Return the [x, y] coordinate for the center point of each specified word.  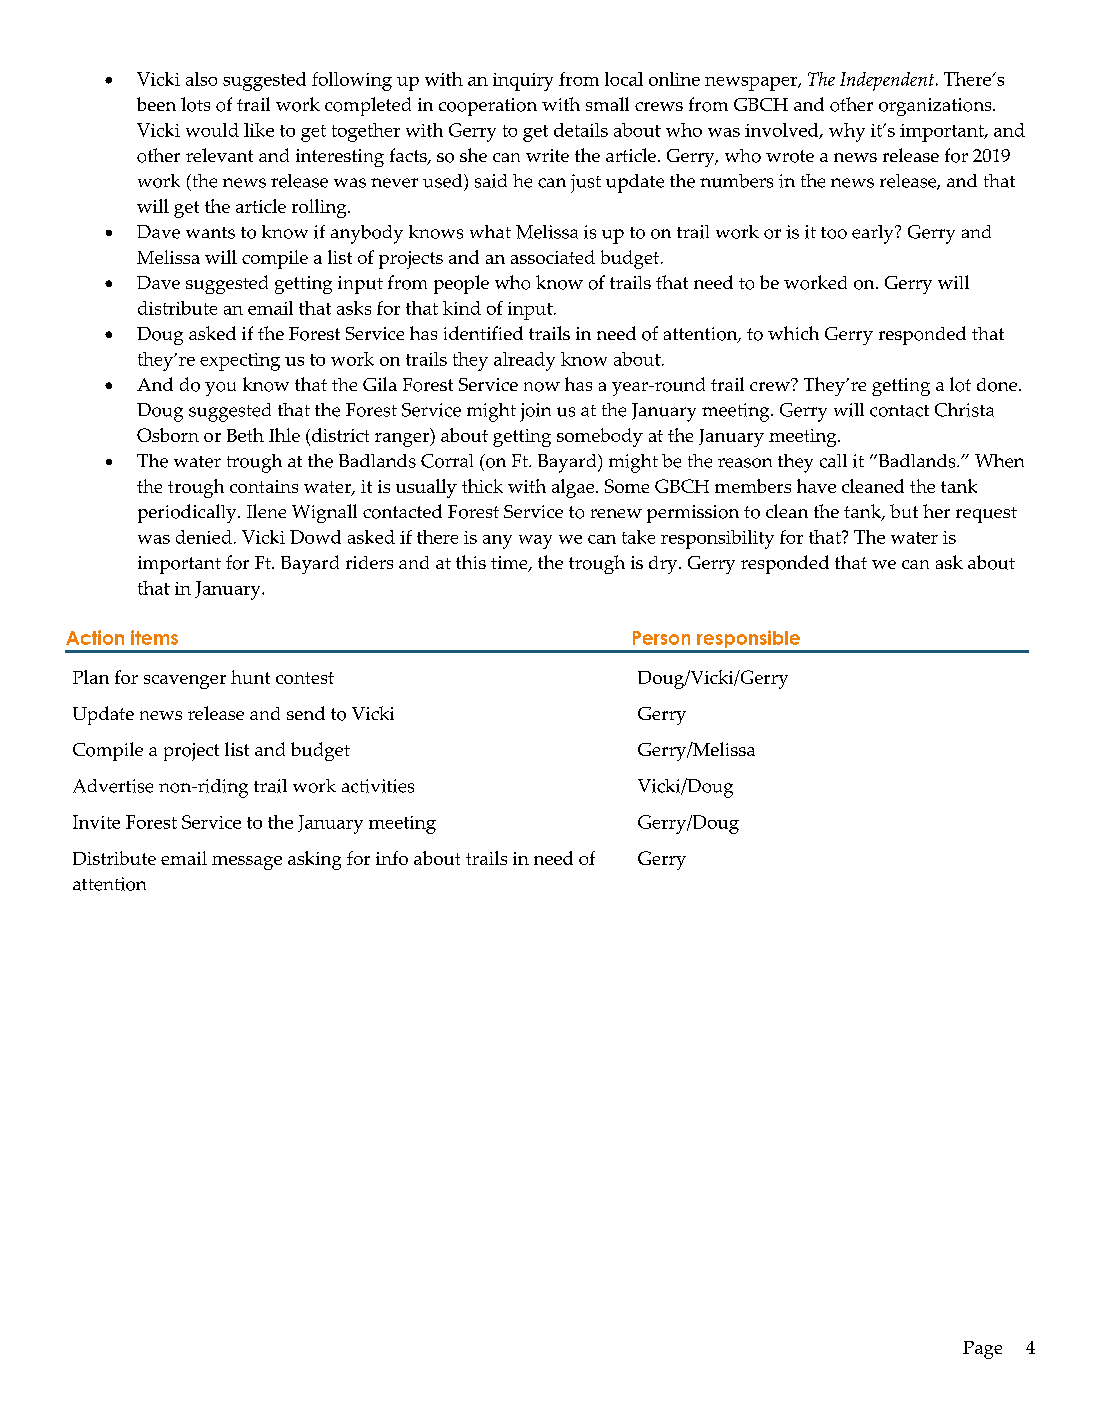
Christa [964, 410]
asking [314, 860]
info [392, 858]
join [535, 412]
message [247, 863]
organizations [936, 107]
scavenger [185, 682]
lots [195, 104]
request [986, 515]
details [581, 130]
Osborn [168, 435]
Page [982, 1350]
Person [661, 638]
